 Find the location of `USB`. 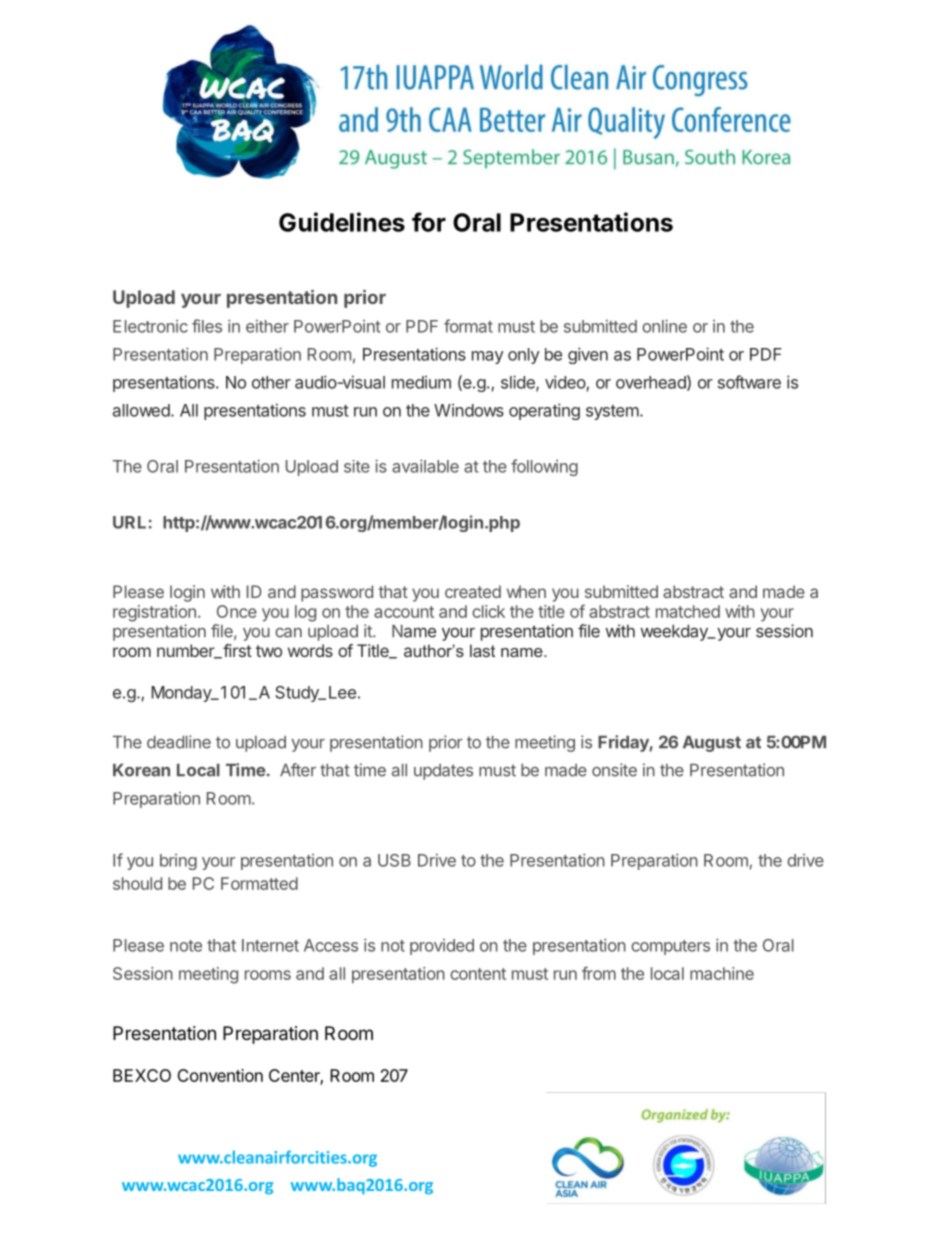

USB is located at coordinates (394, 860).
